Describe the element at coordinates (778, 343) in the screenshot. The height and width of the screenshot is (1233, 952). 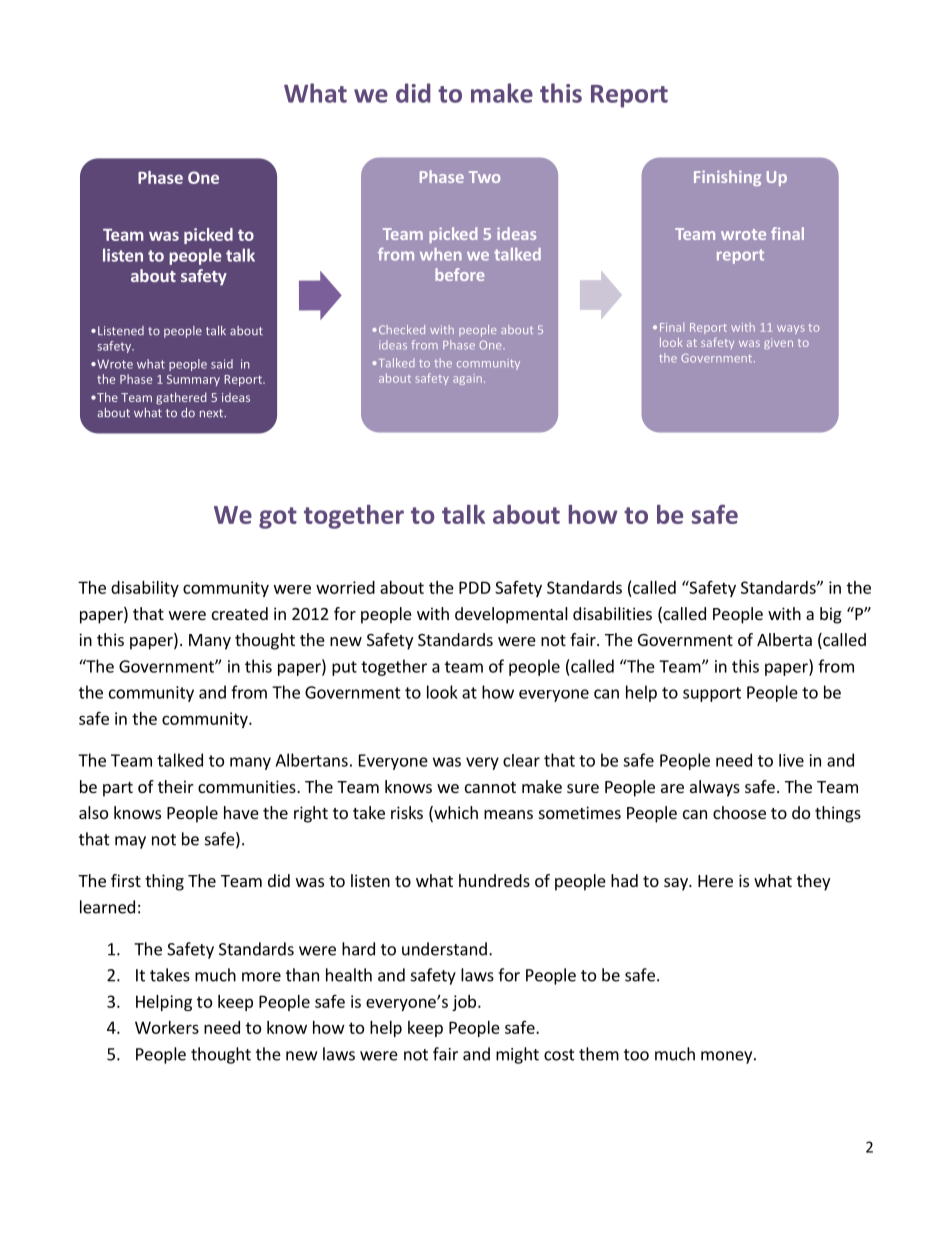
I see `given` at that location.
